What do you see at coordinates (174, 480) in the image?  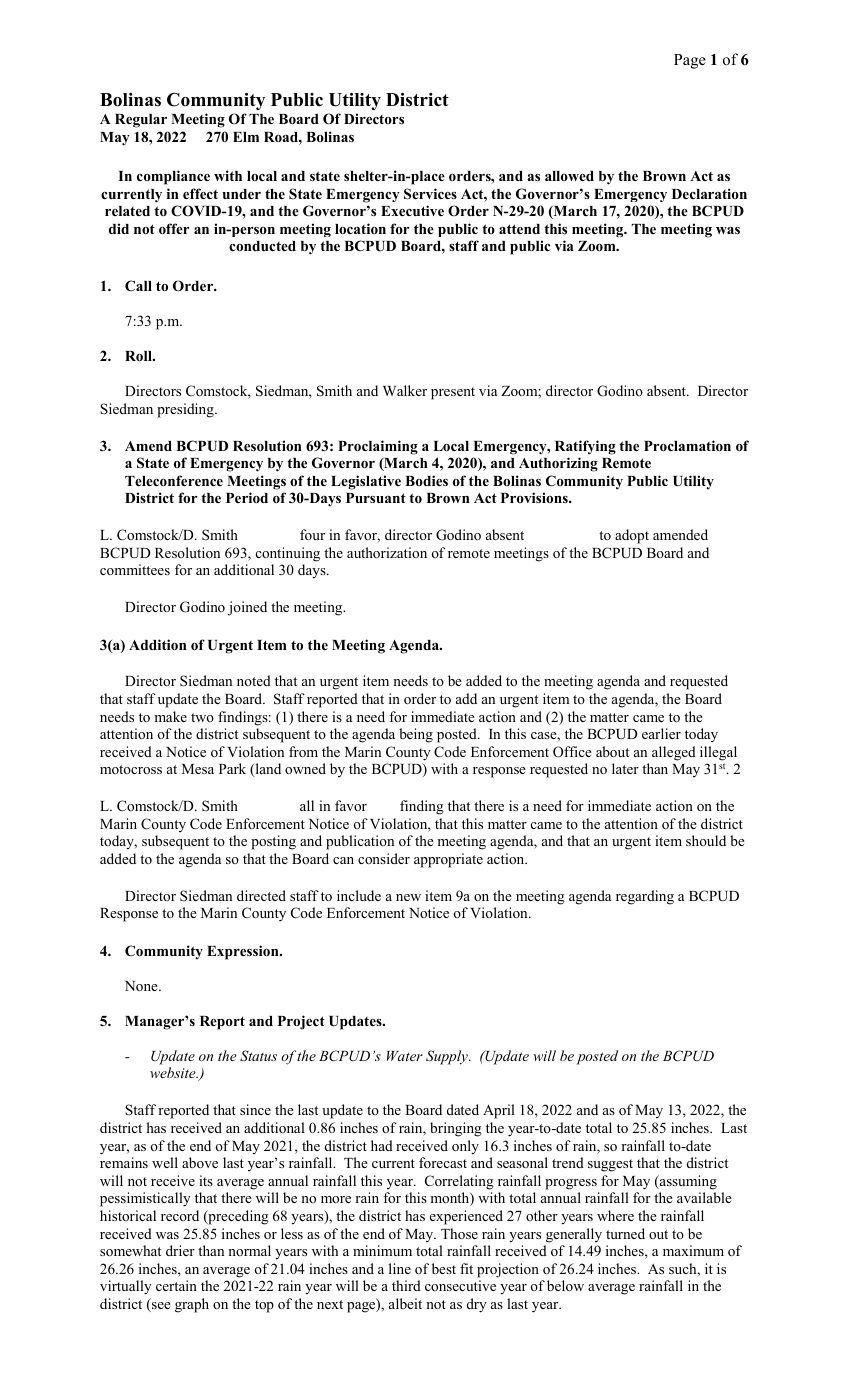 I see `Teleconference` at bounding box center [174, 480].
